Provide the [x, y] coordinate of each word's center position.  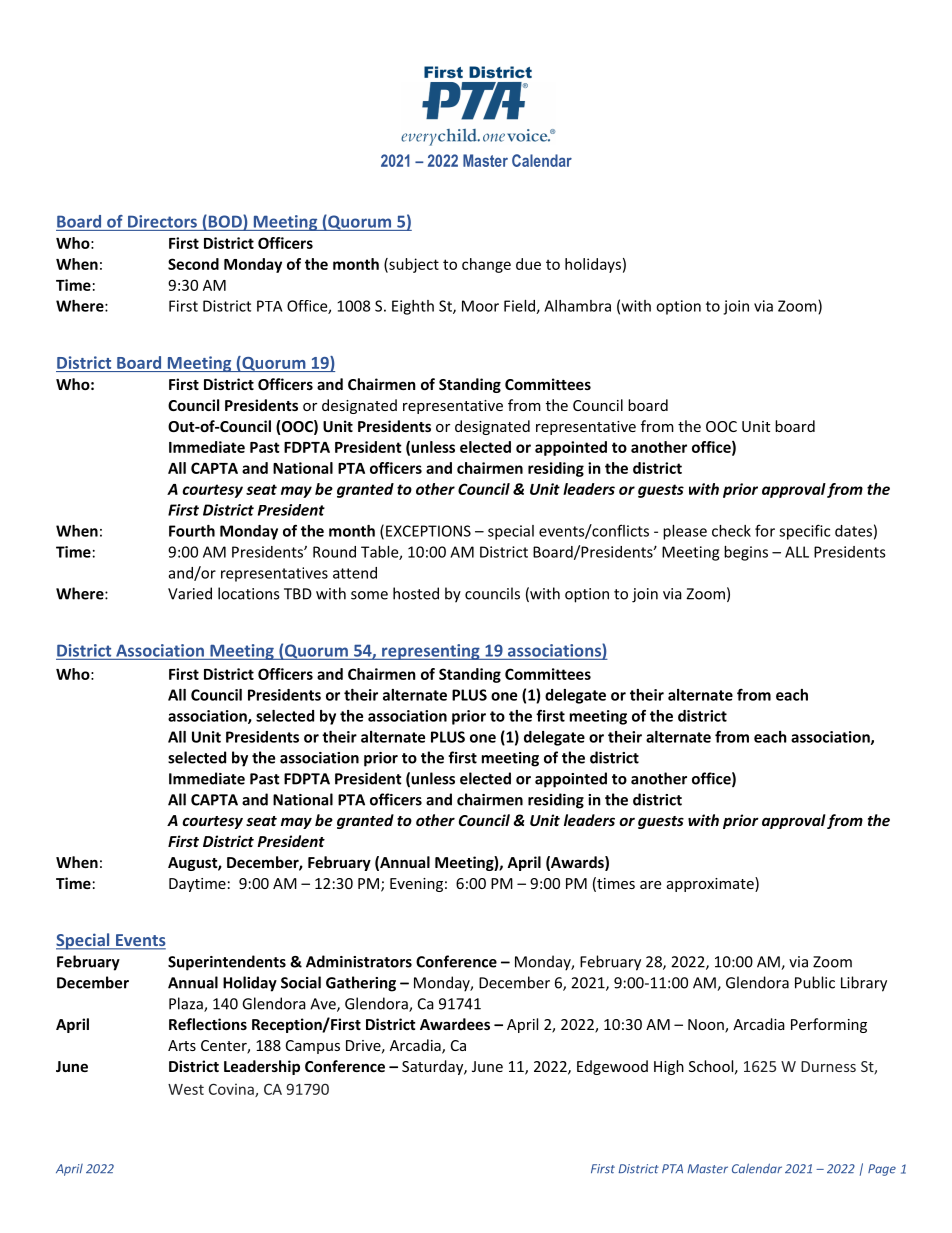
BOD [225, 222]
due [528, 264]
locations [248, 593]
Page [882, 1170]
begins [746, 553]
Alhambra [577, 306]
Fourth [192, 531]
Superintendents [227, 963]
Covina [232, 1090]
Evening [416, 885]
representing [431, 652]
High [669, 1067]
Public [815, 982]
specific [804, 532]
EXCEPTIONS [428, 531]
